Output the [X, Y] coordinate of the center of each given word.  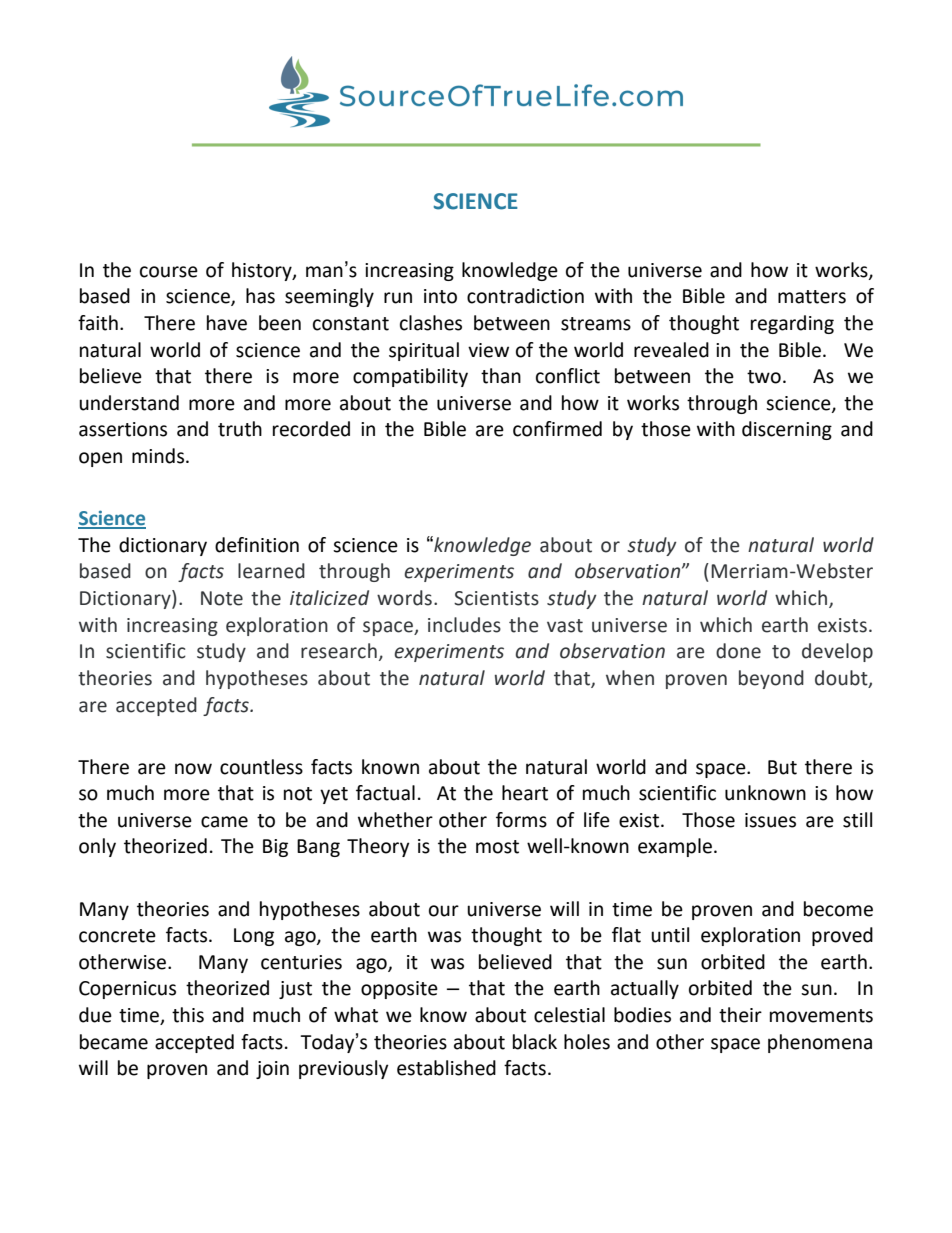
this [188, 1015]
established [446, 1068]
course [169, 272]
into [440, 296]
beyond [771, 679]
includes [464, 625]
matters [812, 297]
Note [222, 598]
